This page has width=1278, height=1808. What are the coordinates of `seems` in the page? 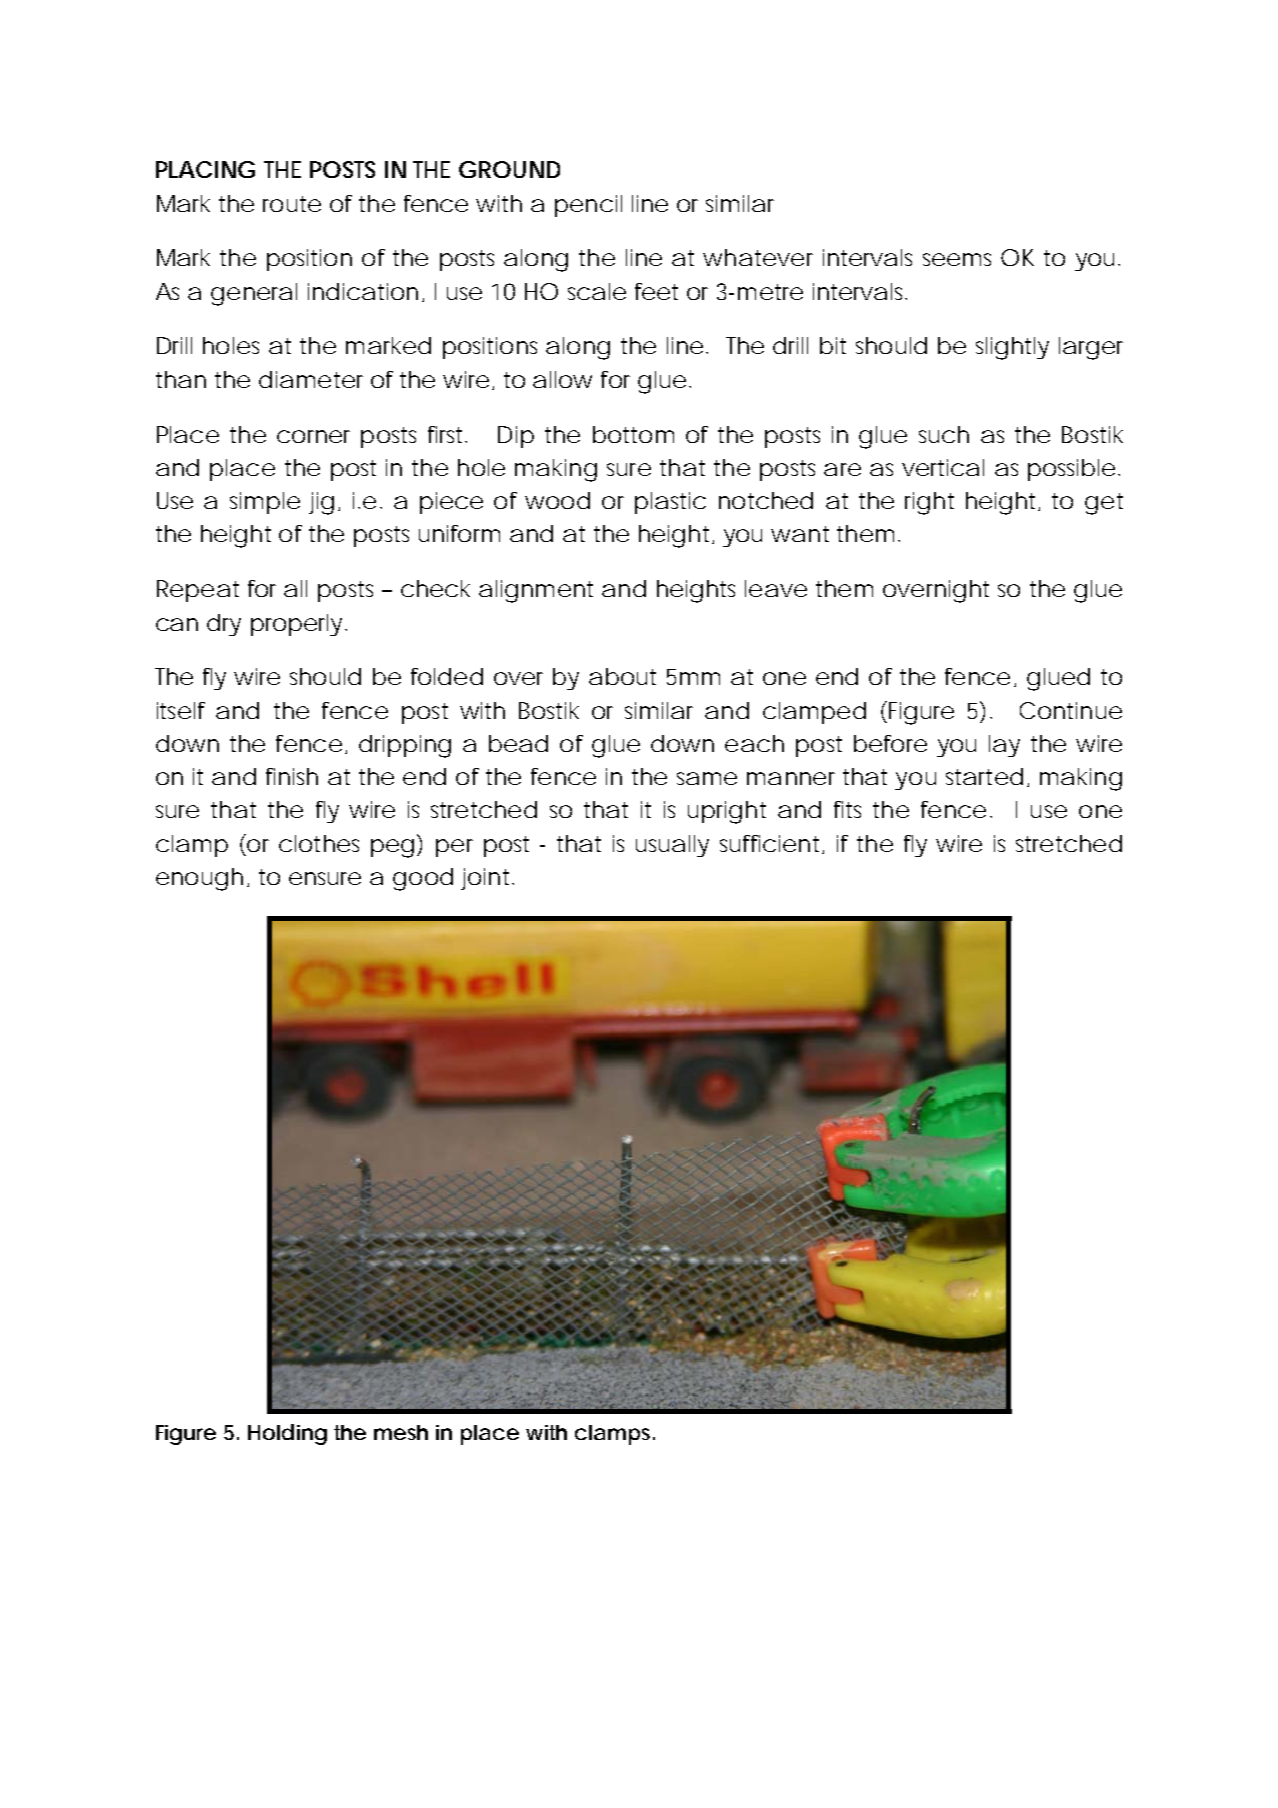 It's located at (957, 259).
